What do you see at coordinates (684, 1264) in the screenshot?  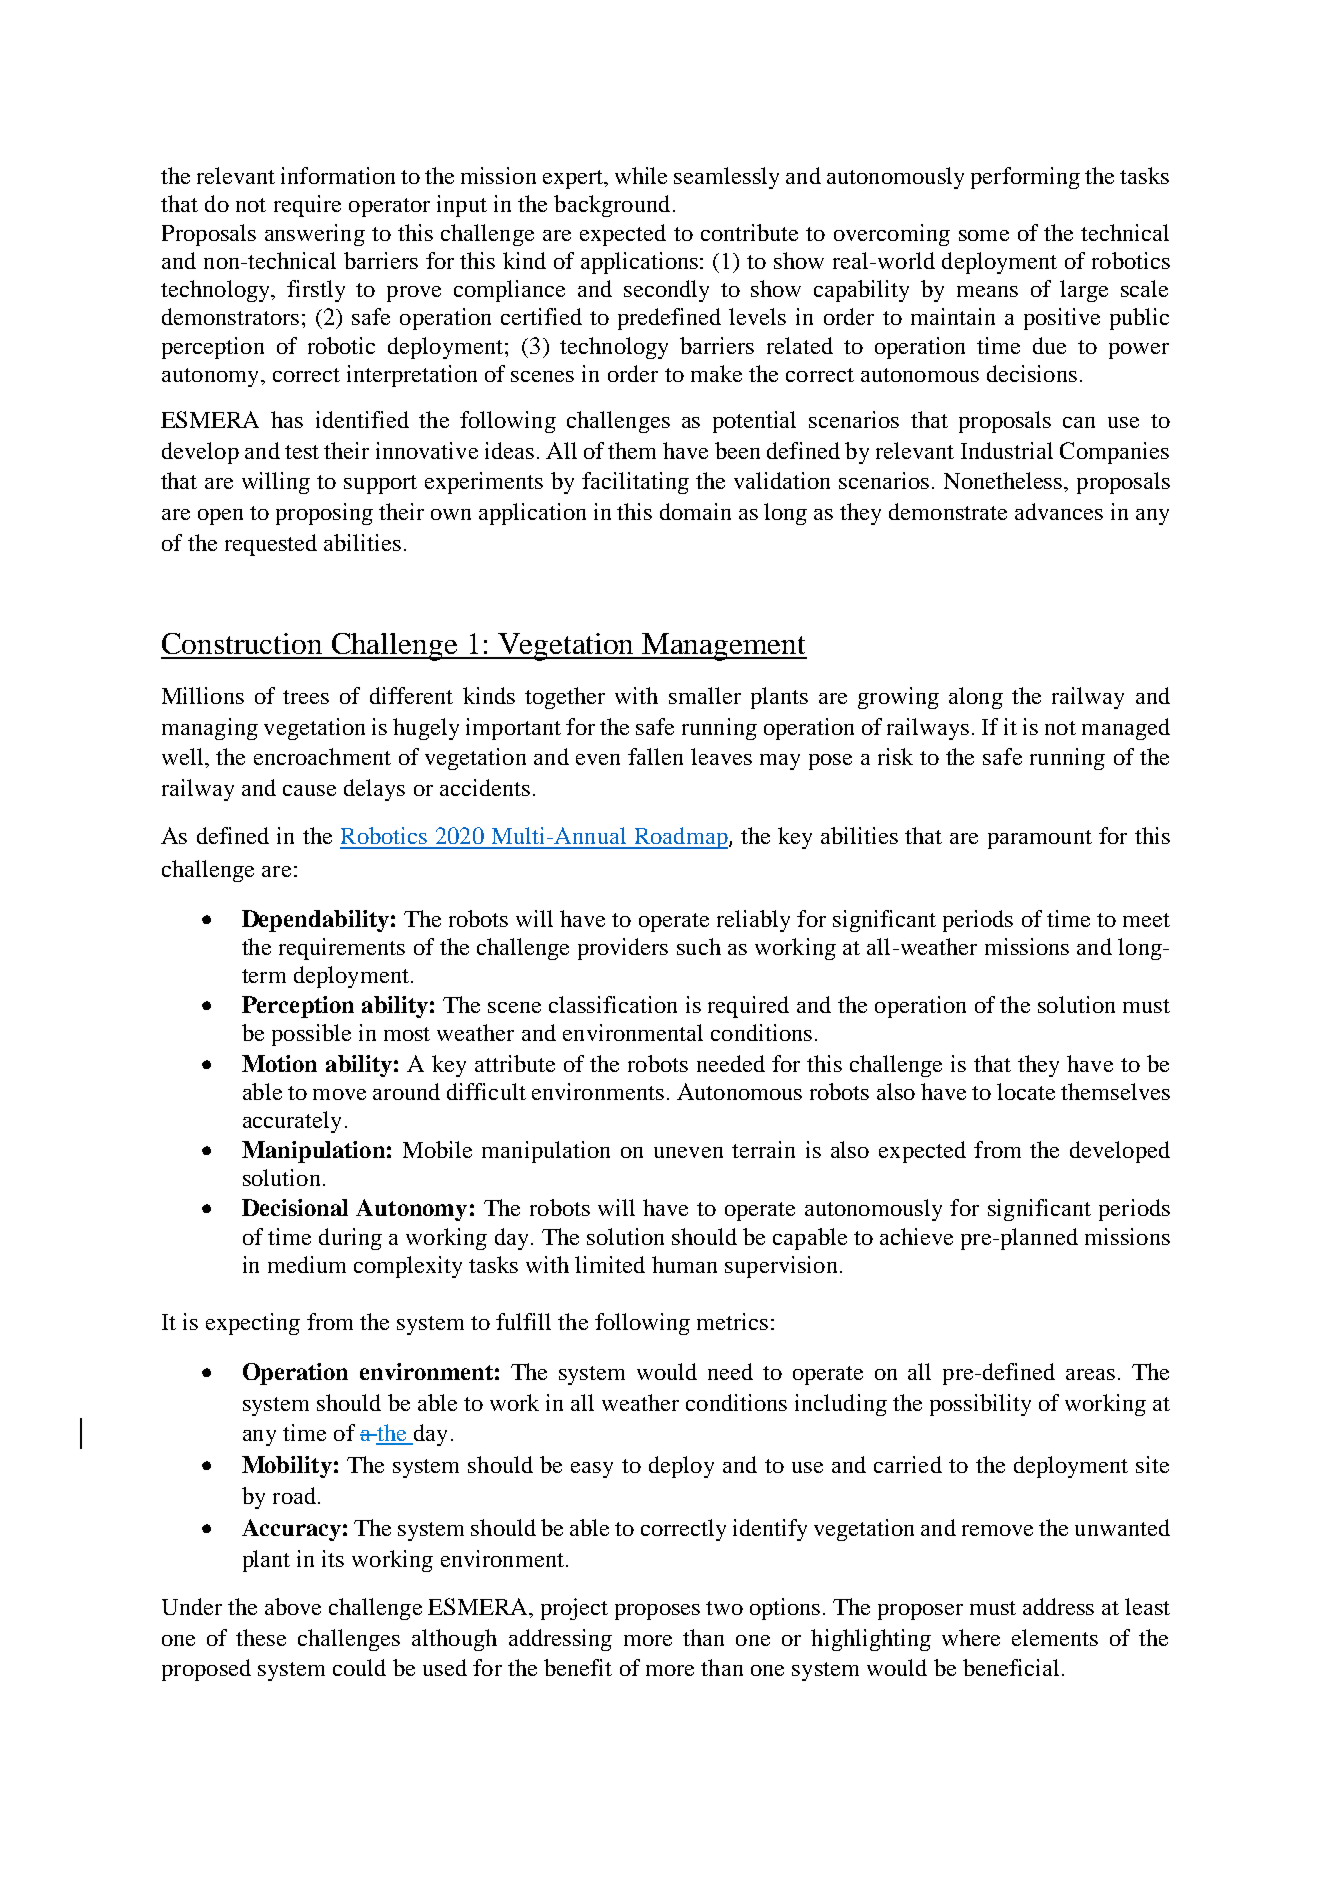 I see `human` at bounding box center [684, 1264].
